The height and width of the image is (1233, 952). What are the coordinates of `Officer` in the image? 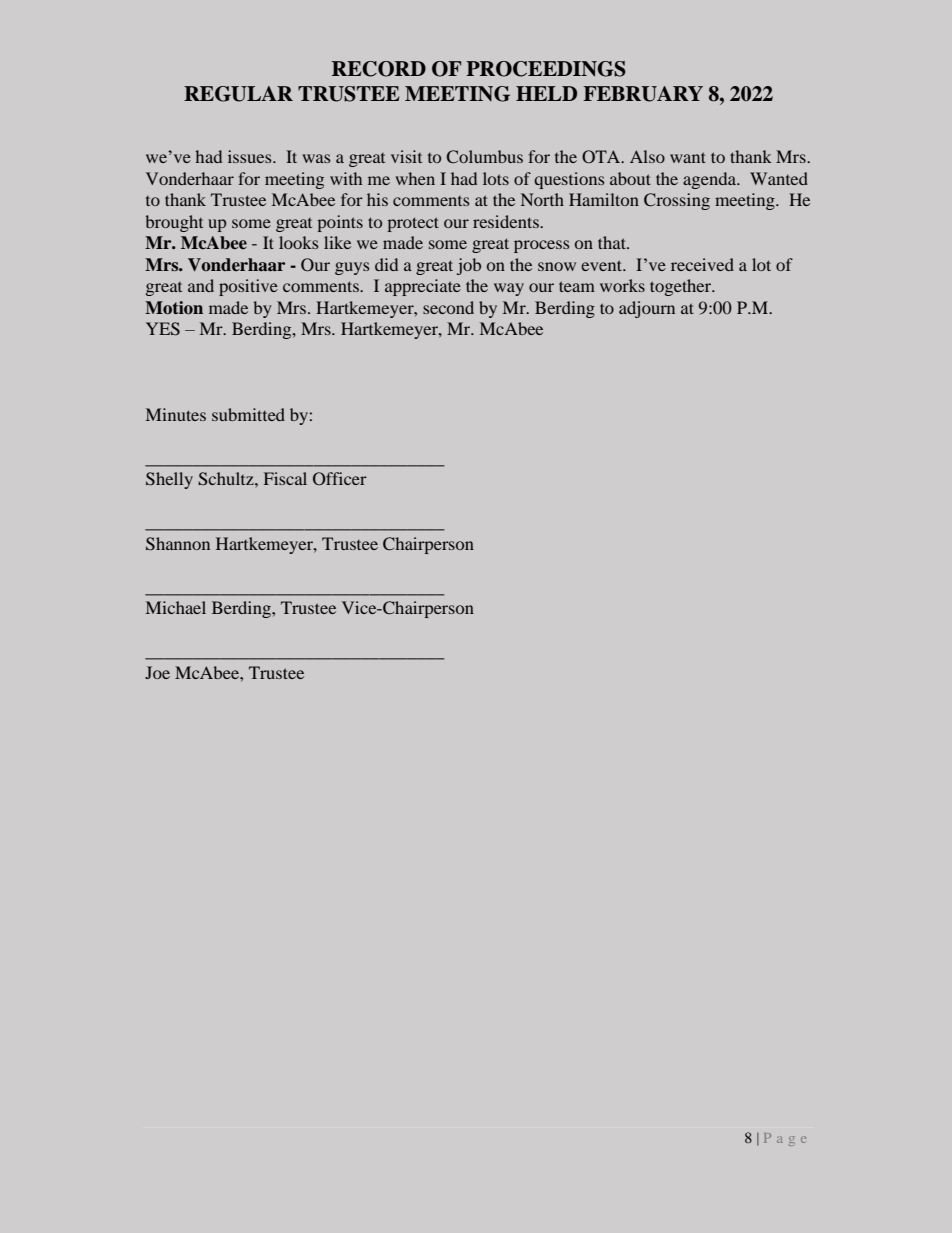 It's located at (340, 479).
